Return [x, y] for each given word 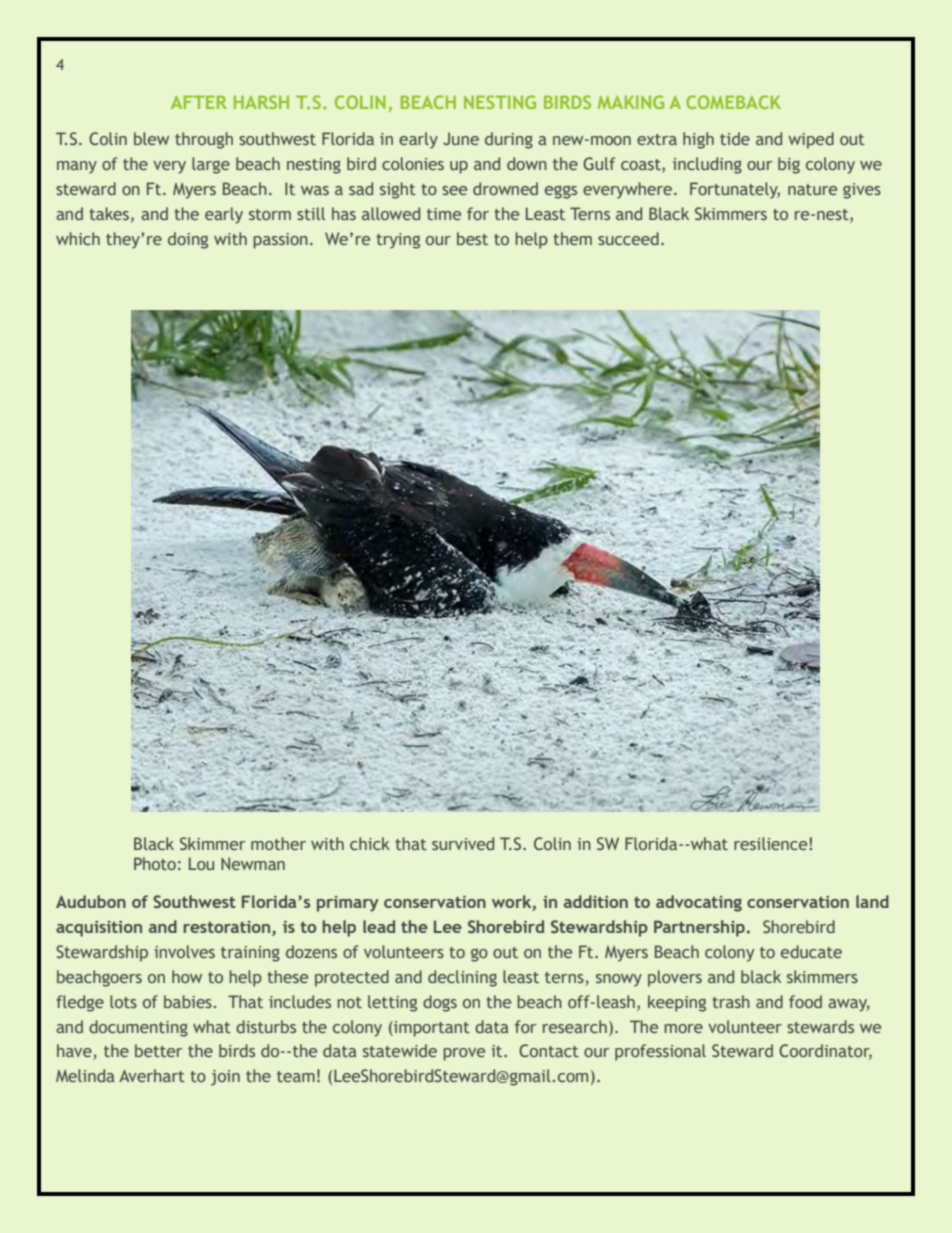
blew [151, 138]
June [461, 138]
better [158, 1050]
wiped [811, 140]
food [805, 1001]
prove [464, 1054]
